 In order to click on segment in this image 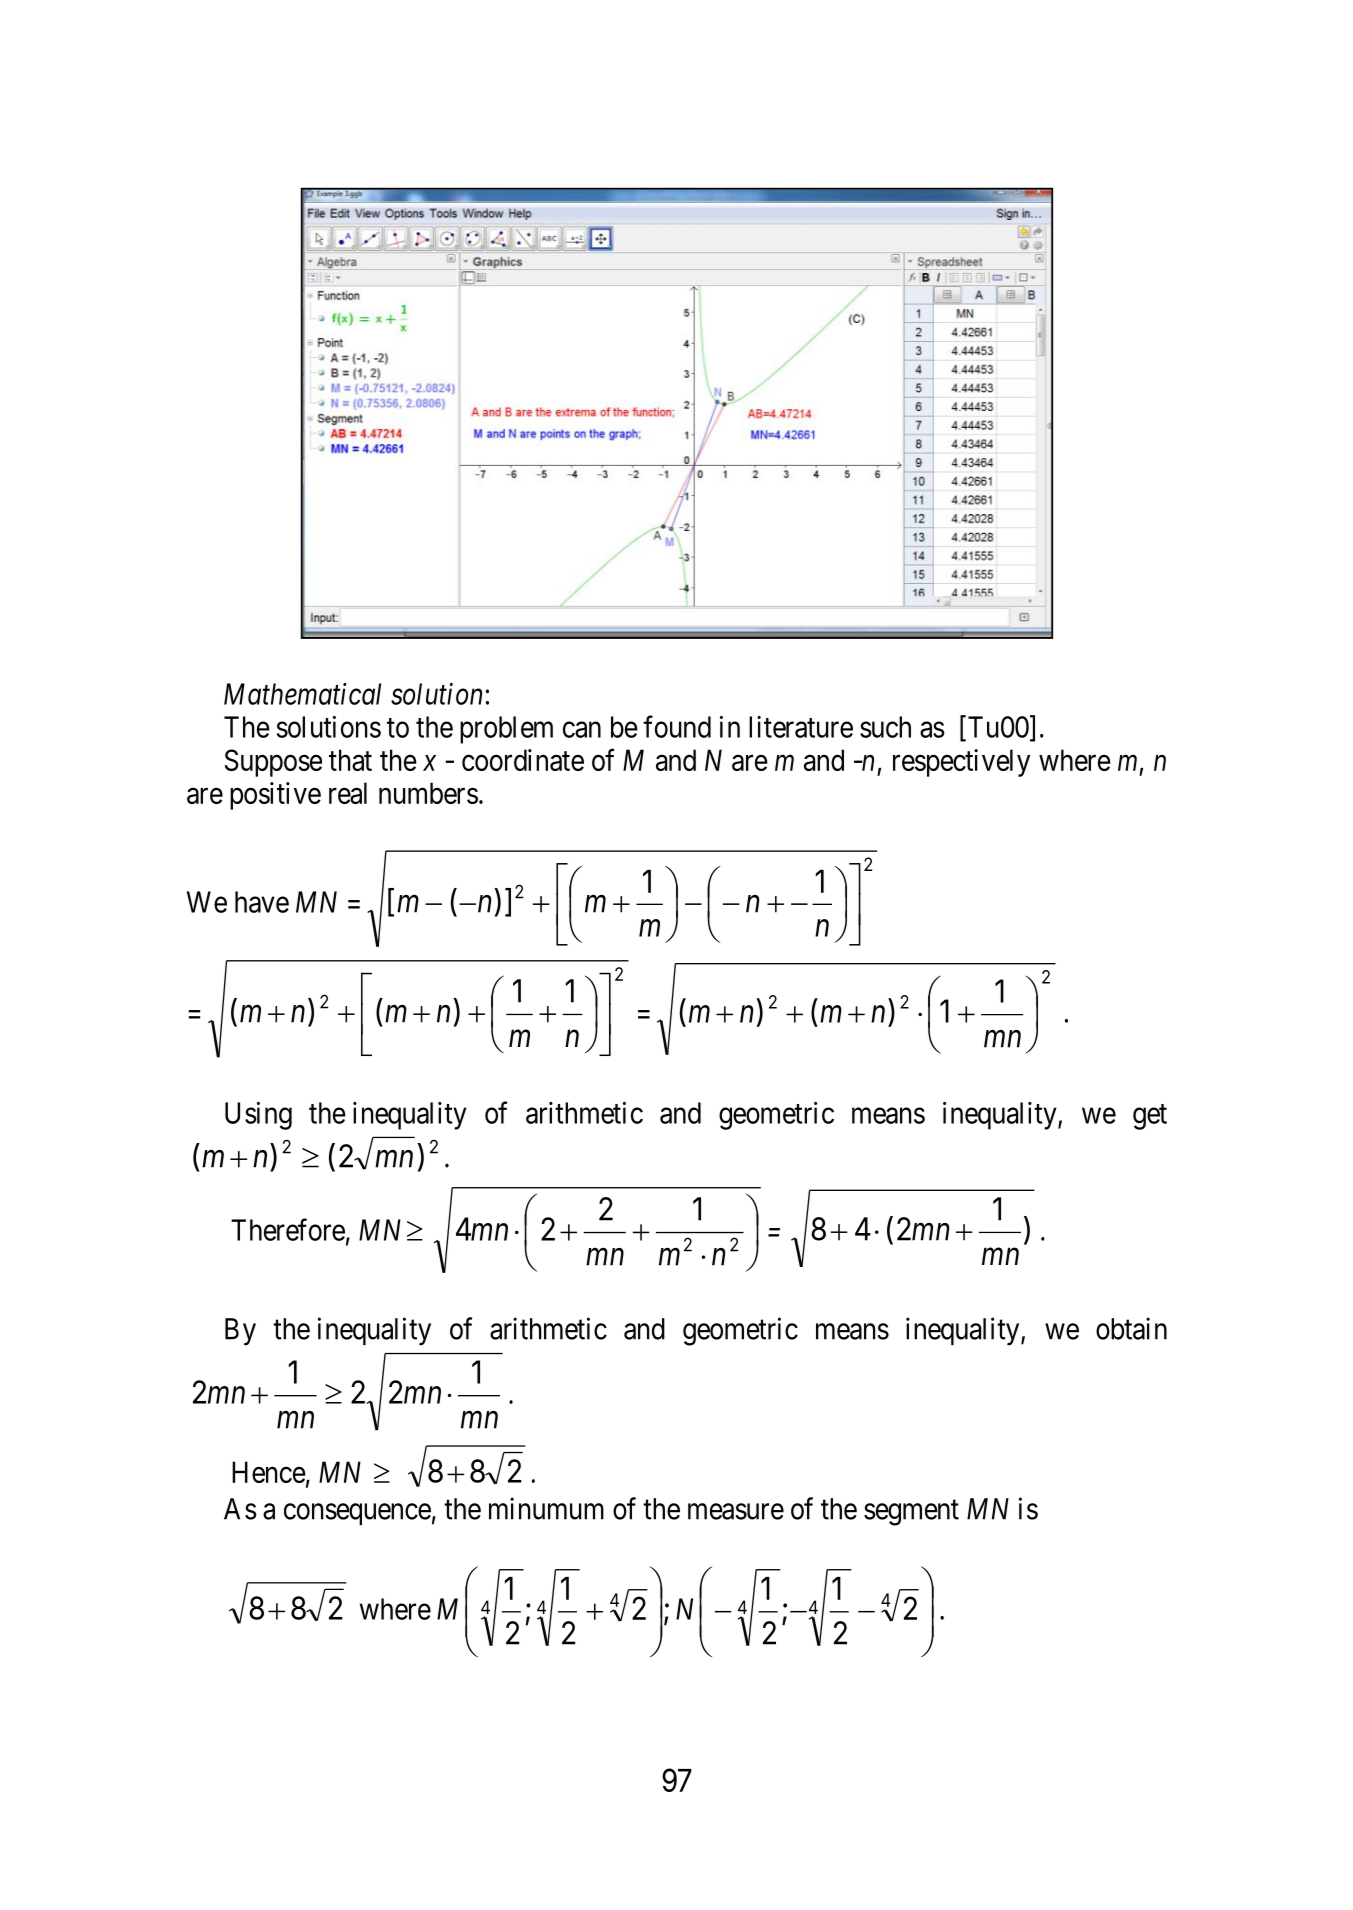, I will do `click(911, 1513)`.
